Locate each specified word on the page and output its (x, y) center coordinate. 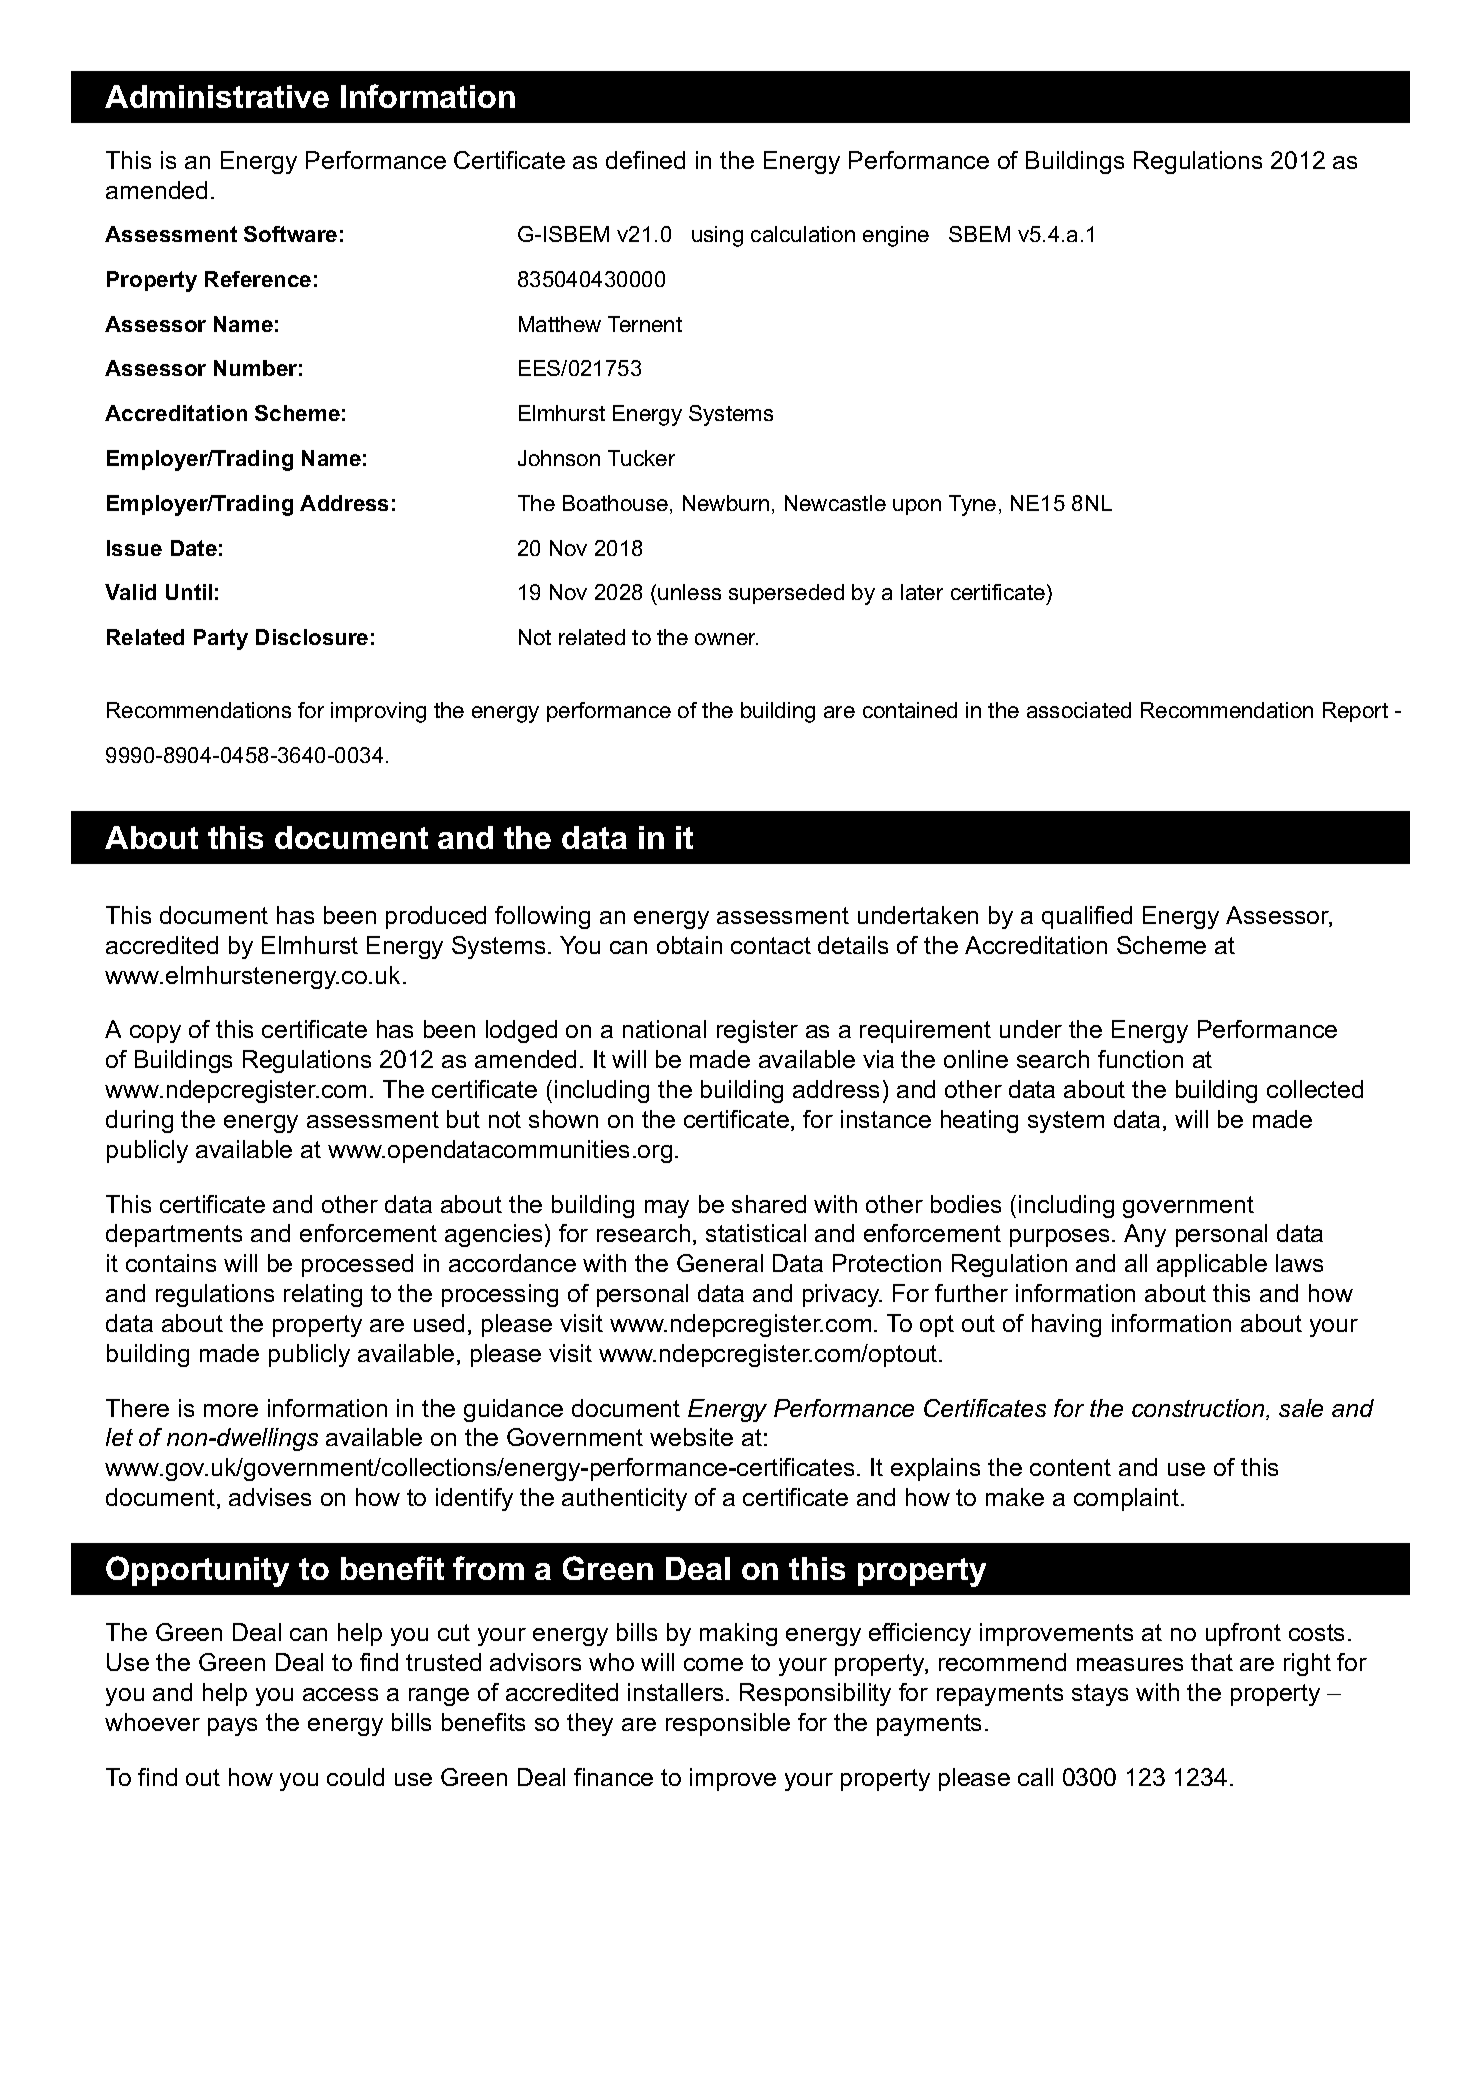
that (1212, 1662)
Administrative (217, 96)
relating (323, 1295)
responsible (728, 1724)
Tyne (972, 505)
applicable (1212, 1265)
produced (436, 917)
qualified (1087, 917)
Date (194, 548)
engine (896, 236)
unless (689, 592)
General (720, 1263)
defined (645, 160)
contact (771, 945)
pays (232, 1727)
